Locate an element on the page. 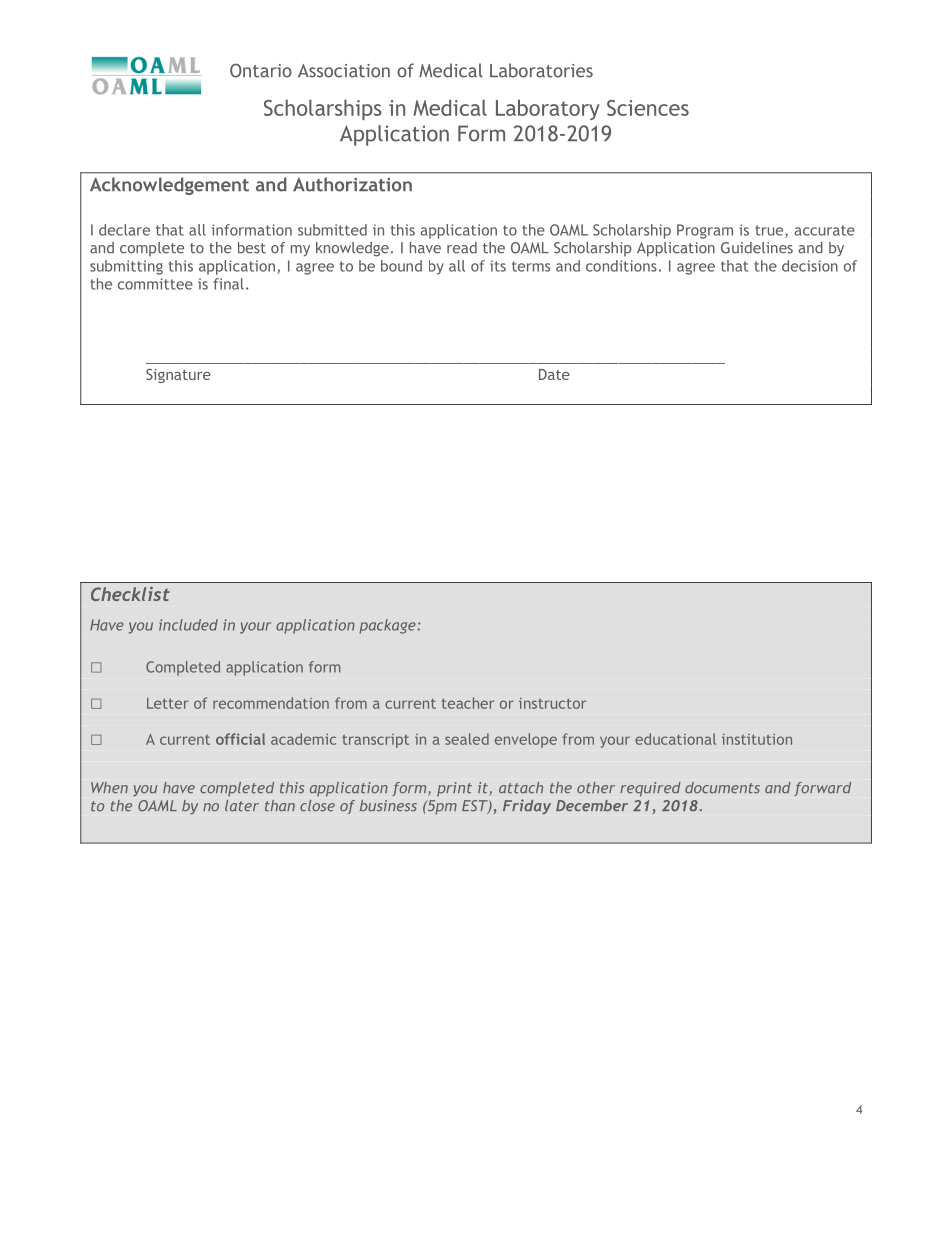 This document has height=1233, width=952. institution is located at coordinates (757, 739).
